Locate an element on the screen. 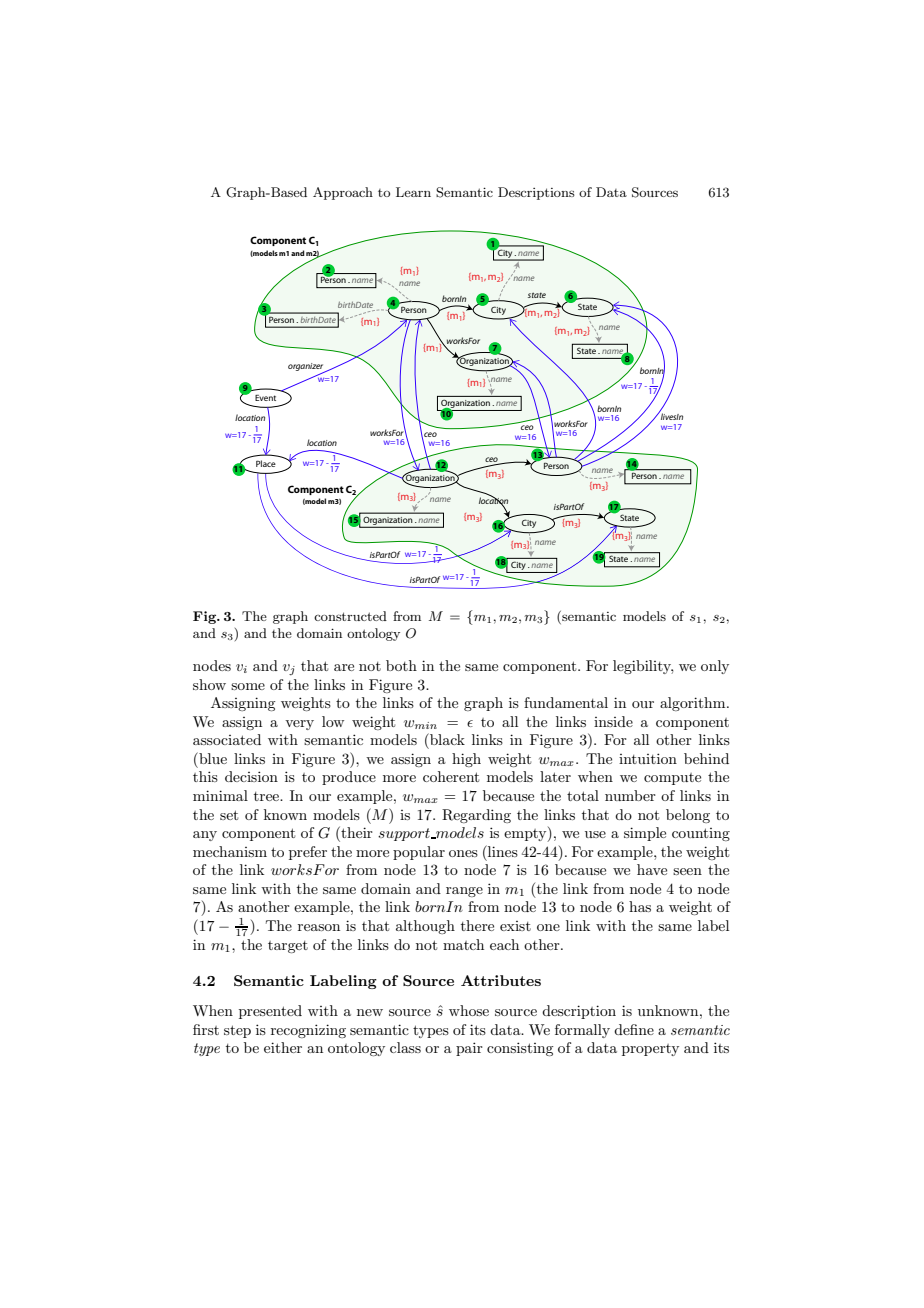  mechanism is located at coordinates (230, 851).
